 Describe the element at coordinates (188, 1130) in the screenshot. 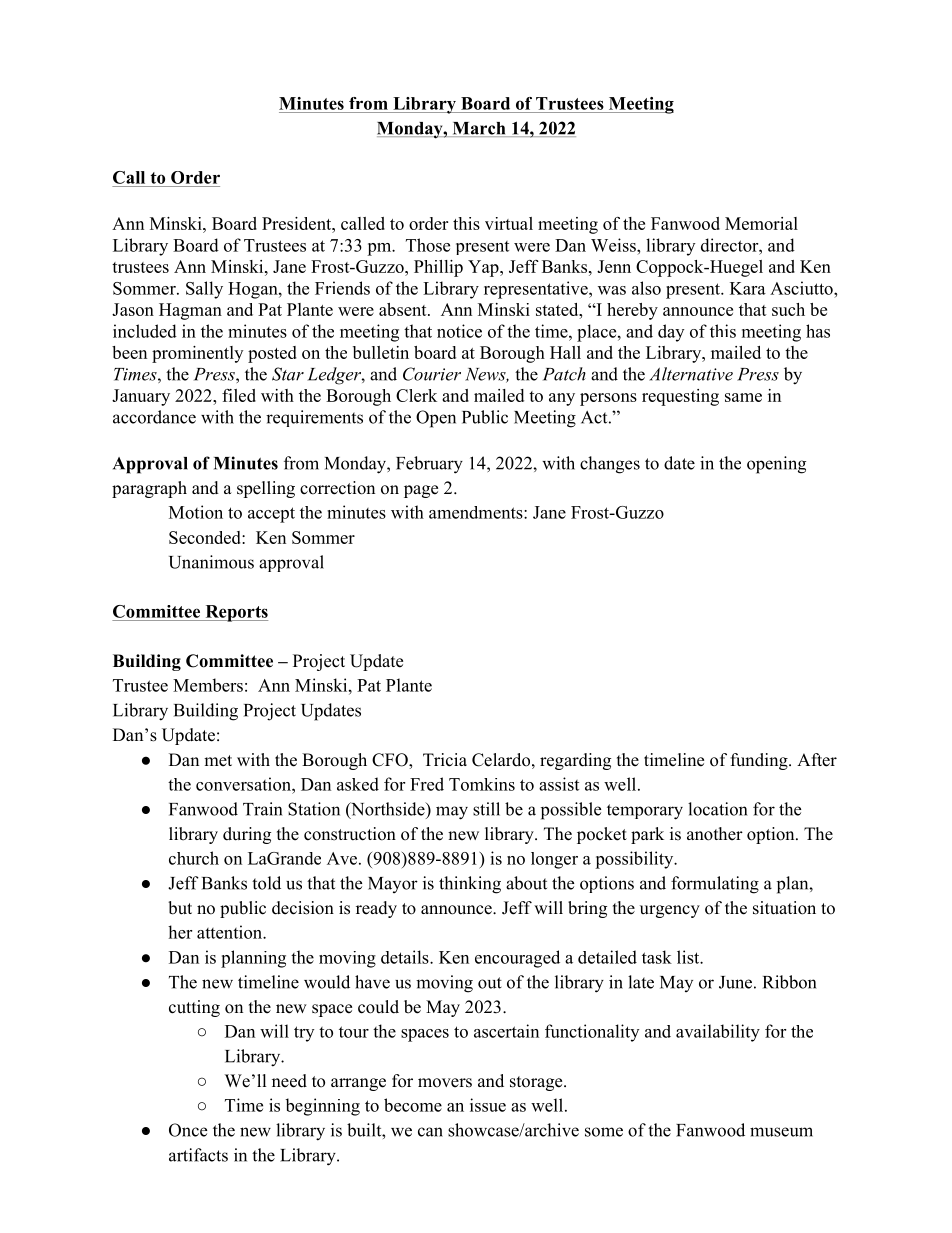

I see `Once` at that location.
